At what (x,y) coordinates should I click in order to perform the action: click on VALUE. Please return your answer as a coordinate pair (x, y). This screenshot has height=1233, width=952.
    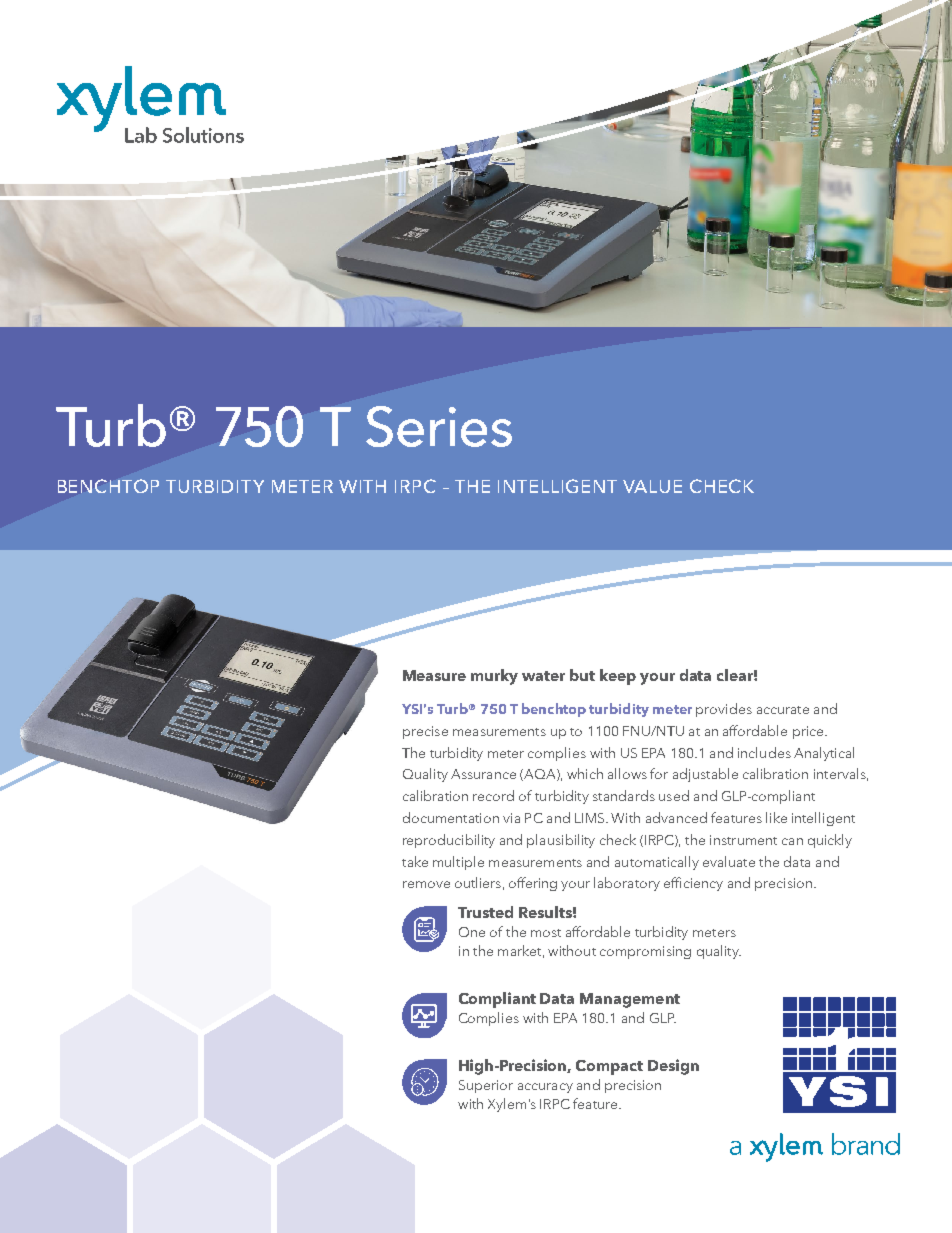
    Looking at the image, I should click on (652, 486).
